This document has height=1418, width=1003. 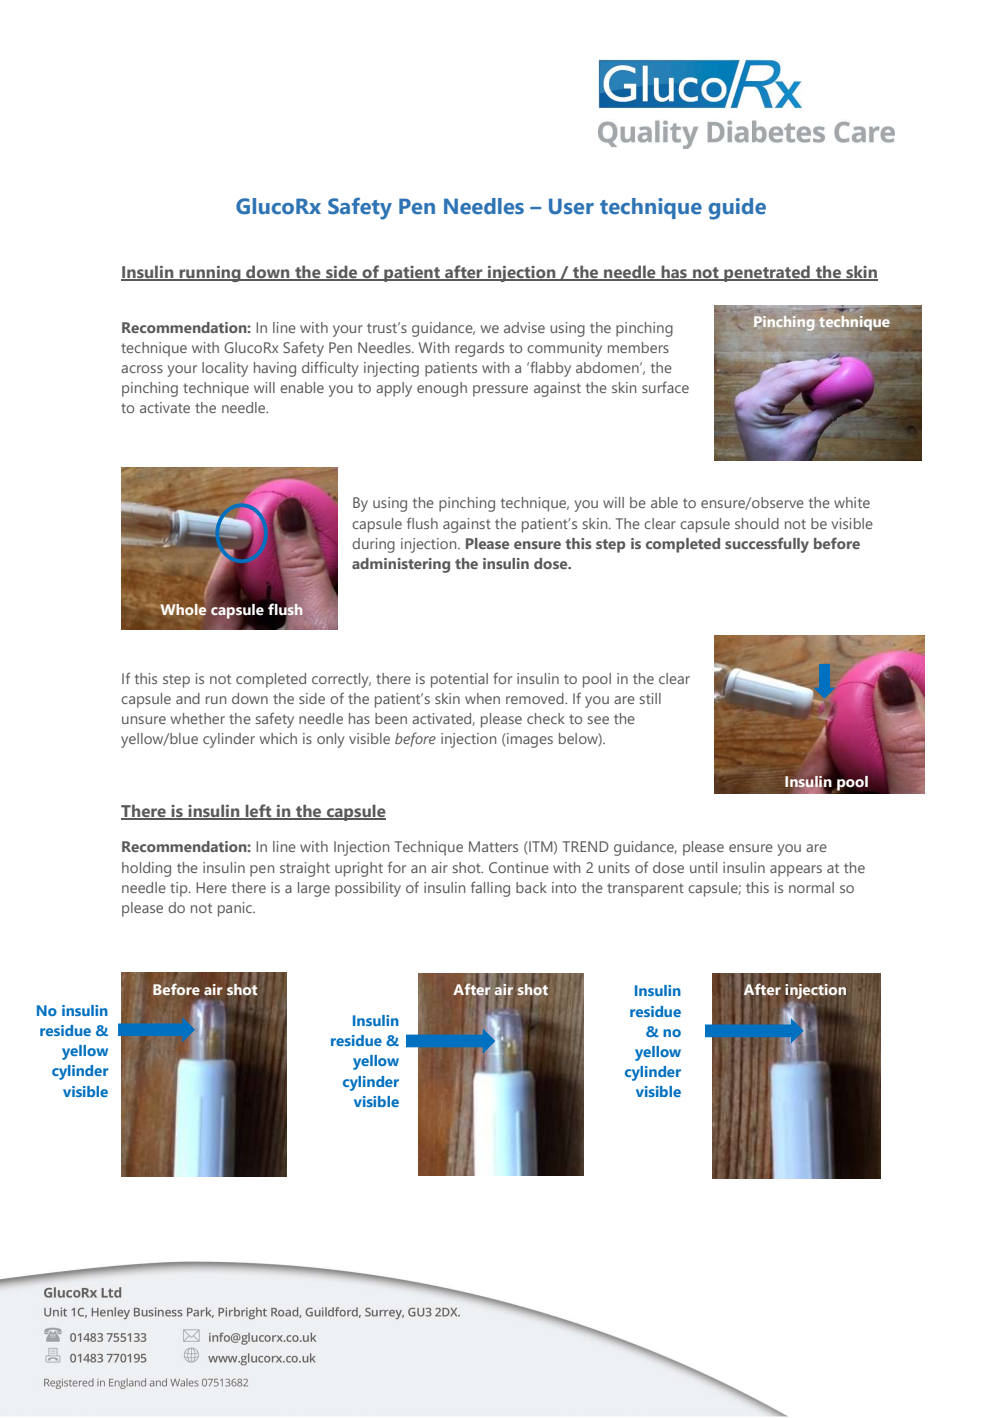 I want to click on successfully, so click(x=767, y=545).
